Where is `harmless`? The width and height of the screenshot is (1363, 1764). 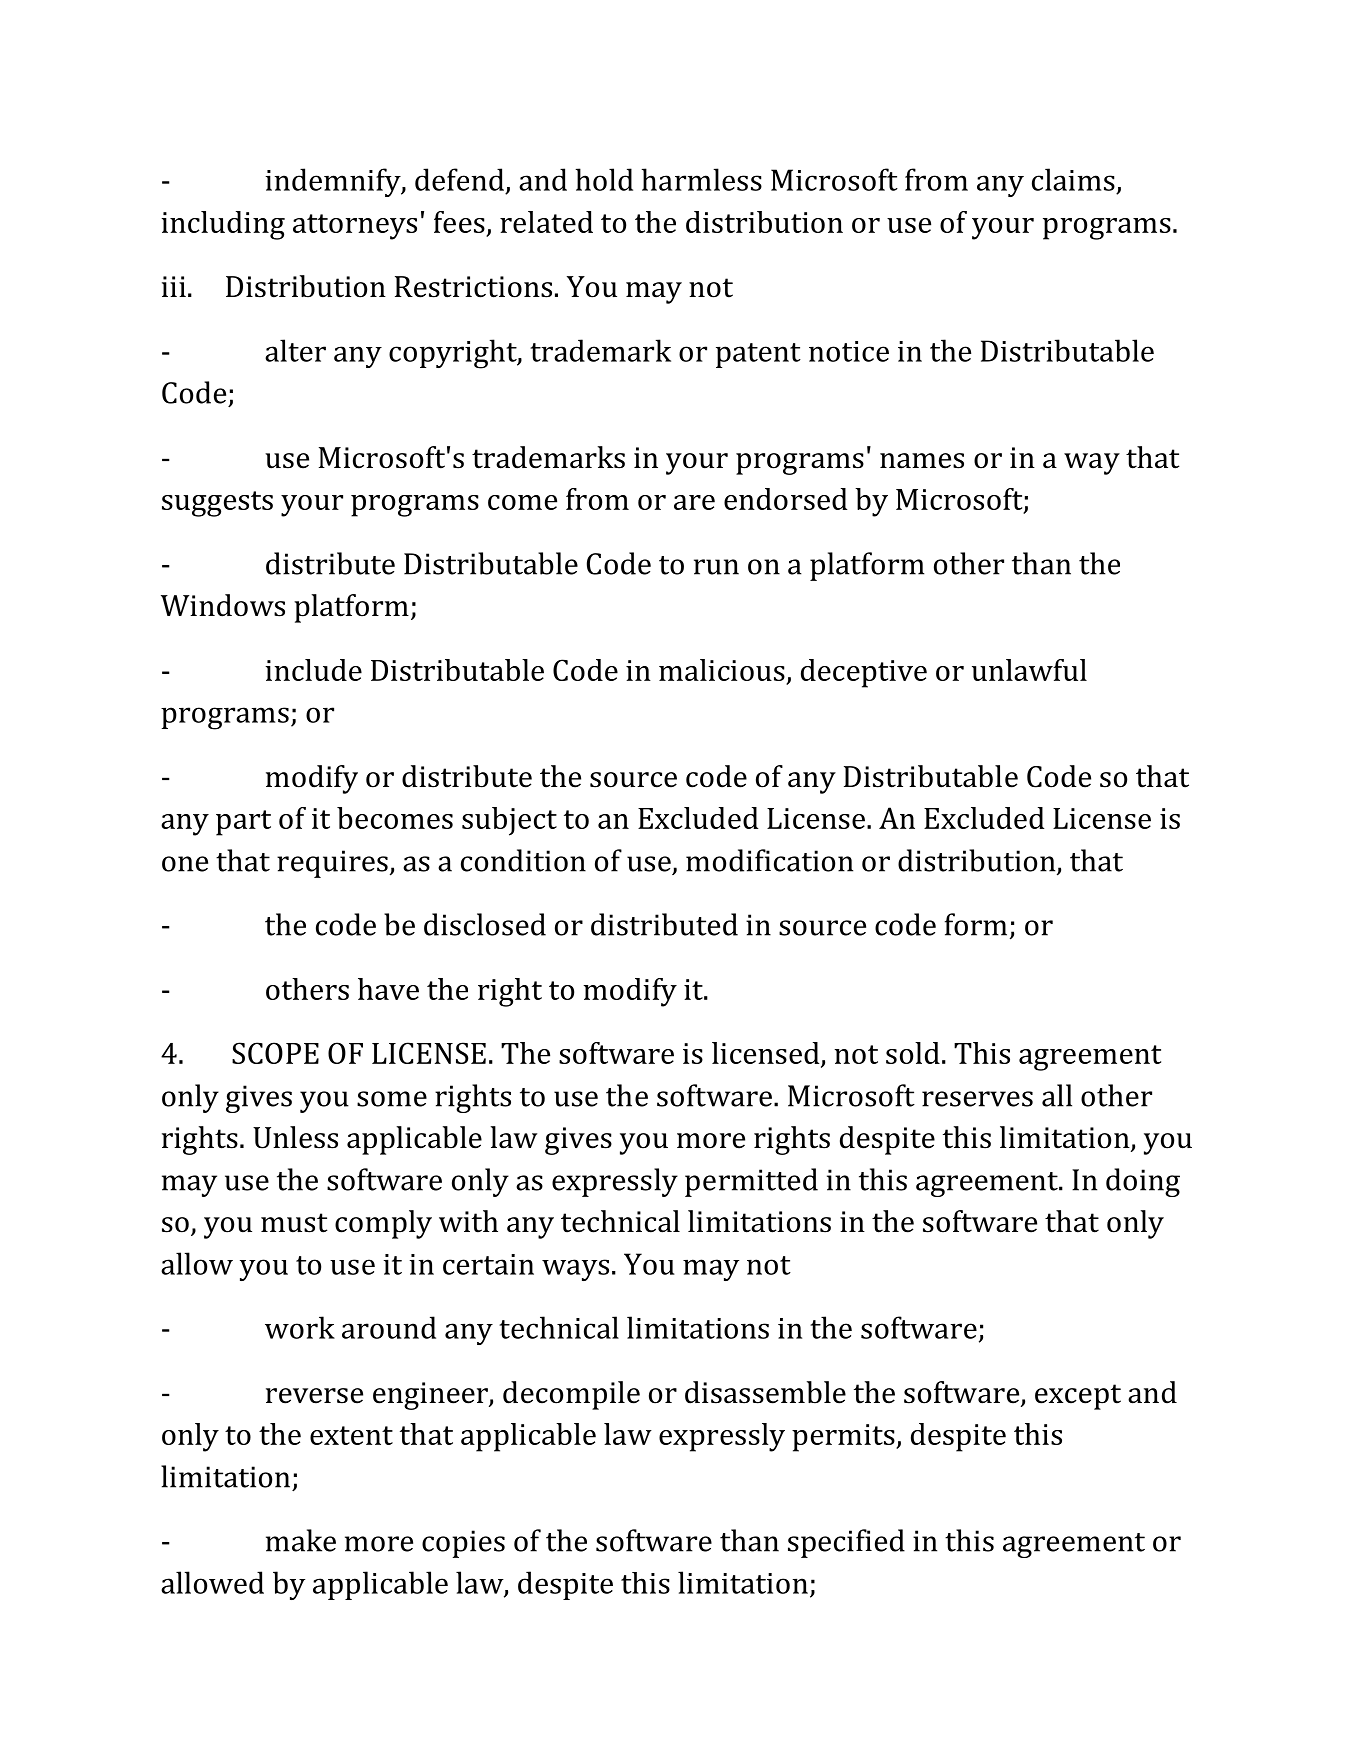 harmless is located at coordinates (701, 179).
